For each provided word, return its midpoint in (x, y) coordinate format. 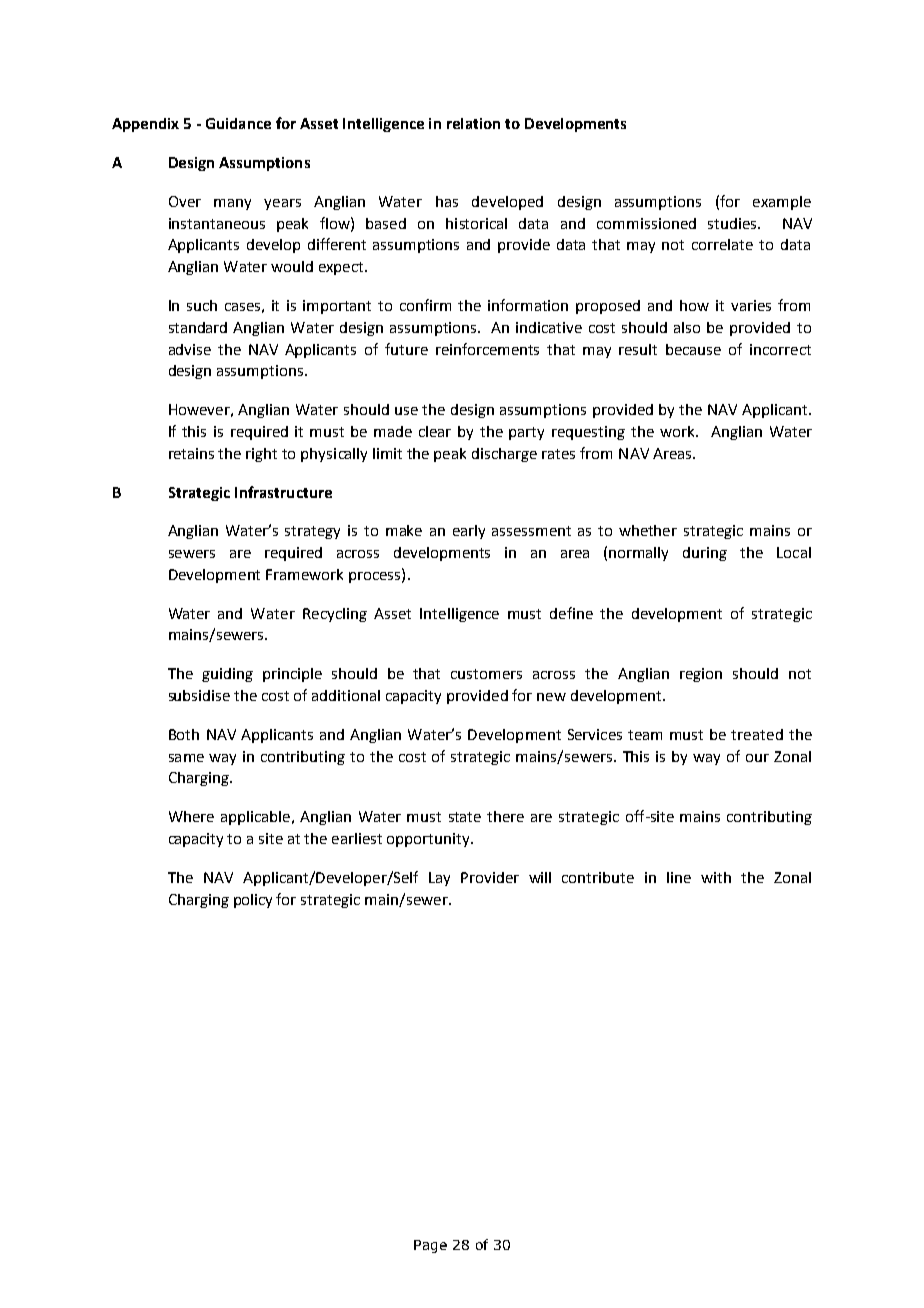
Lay (439, 879)
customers (486, 674)
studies (733, 223)
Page (430, 1246)
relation (473, 123)
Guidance (238, 123)
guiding (227, 675)
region (701, 675)
